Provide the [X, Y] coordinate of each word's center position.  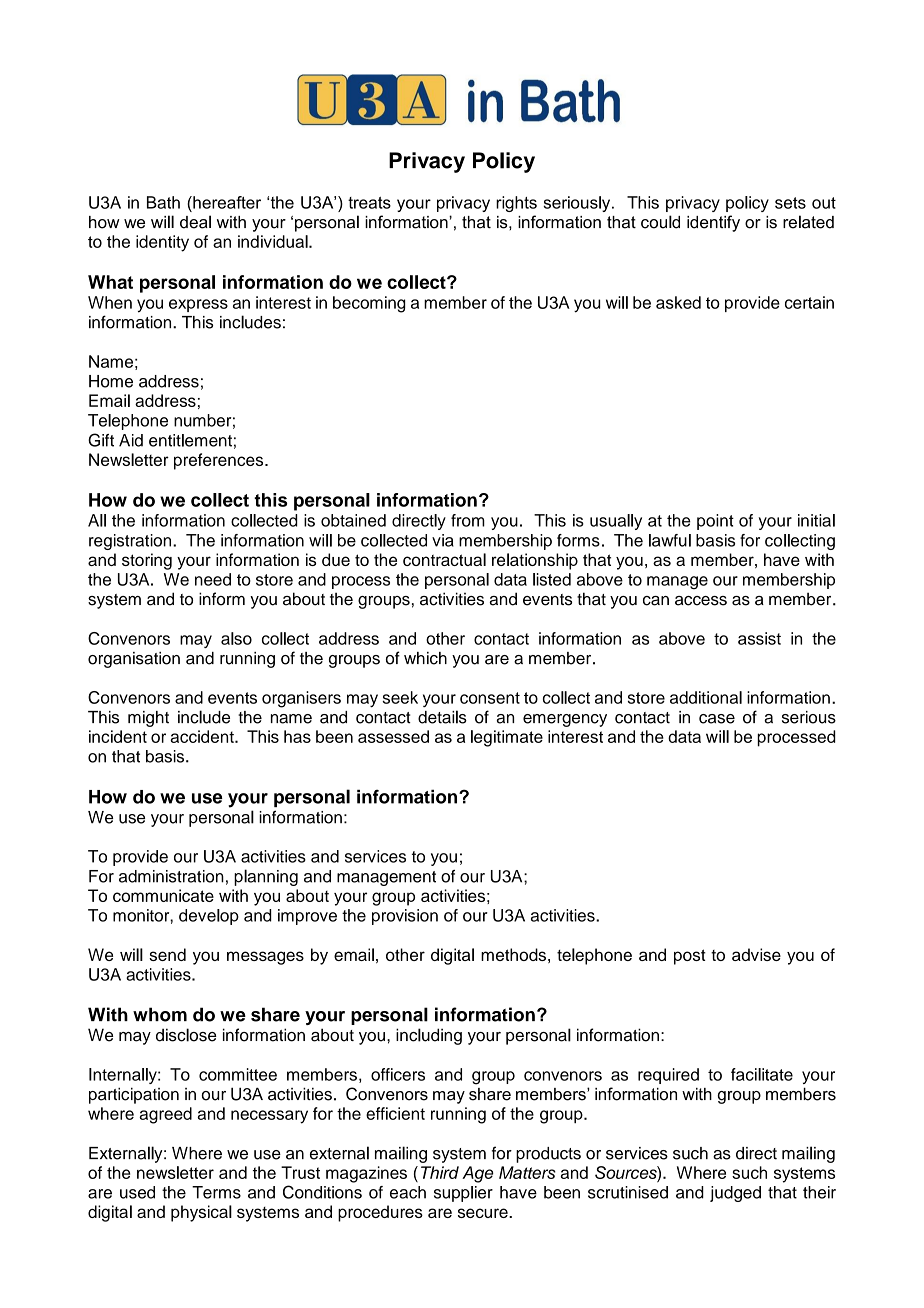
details [442, 717]
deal [195, 222]
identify [713, 223]
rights [516, 204]
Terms [216, 1192]
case [717, 719]
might [148, 719]
